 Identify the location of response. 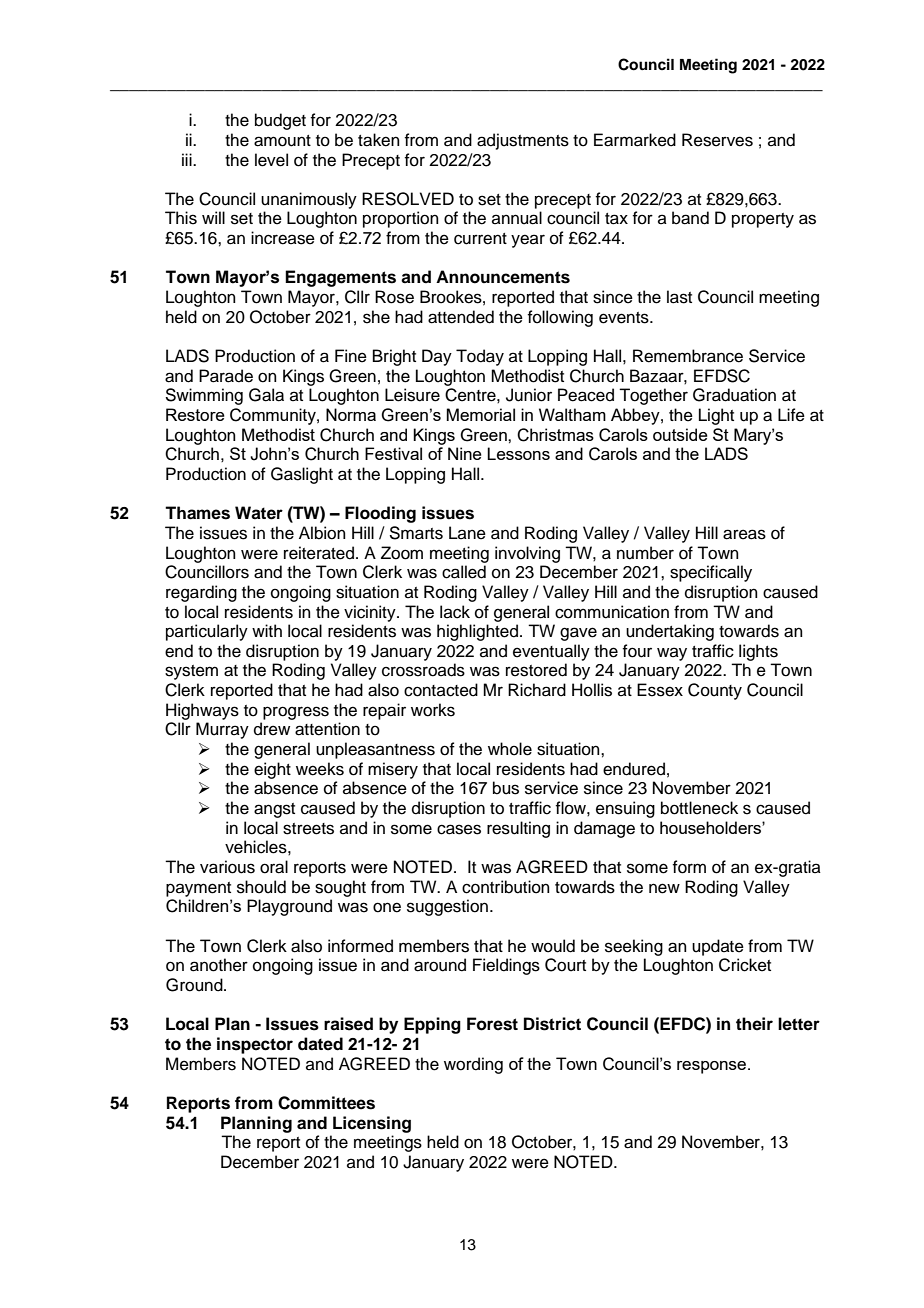
(713, 1067).
